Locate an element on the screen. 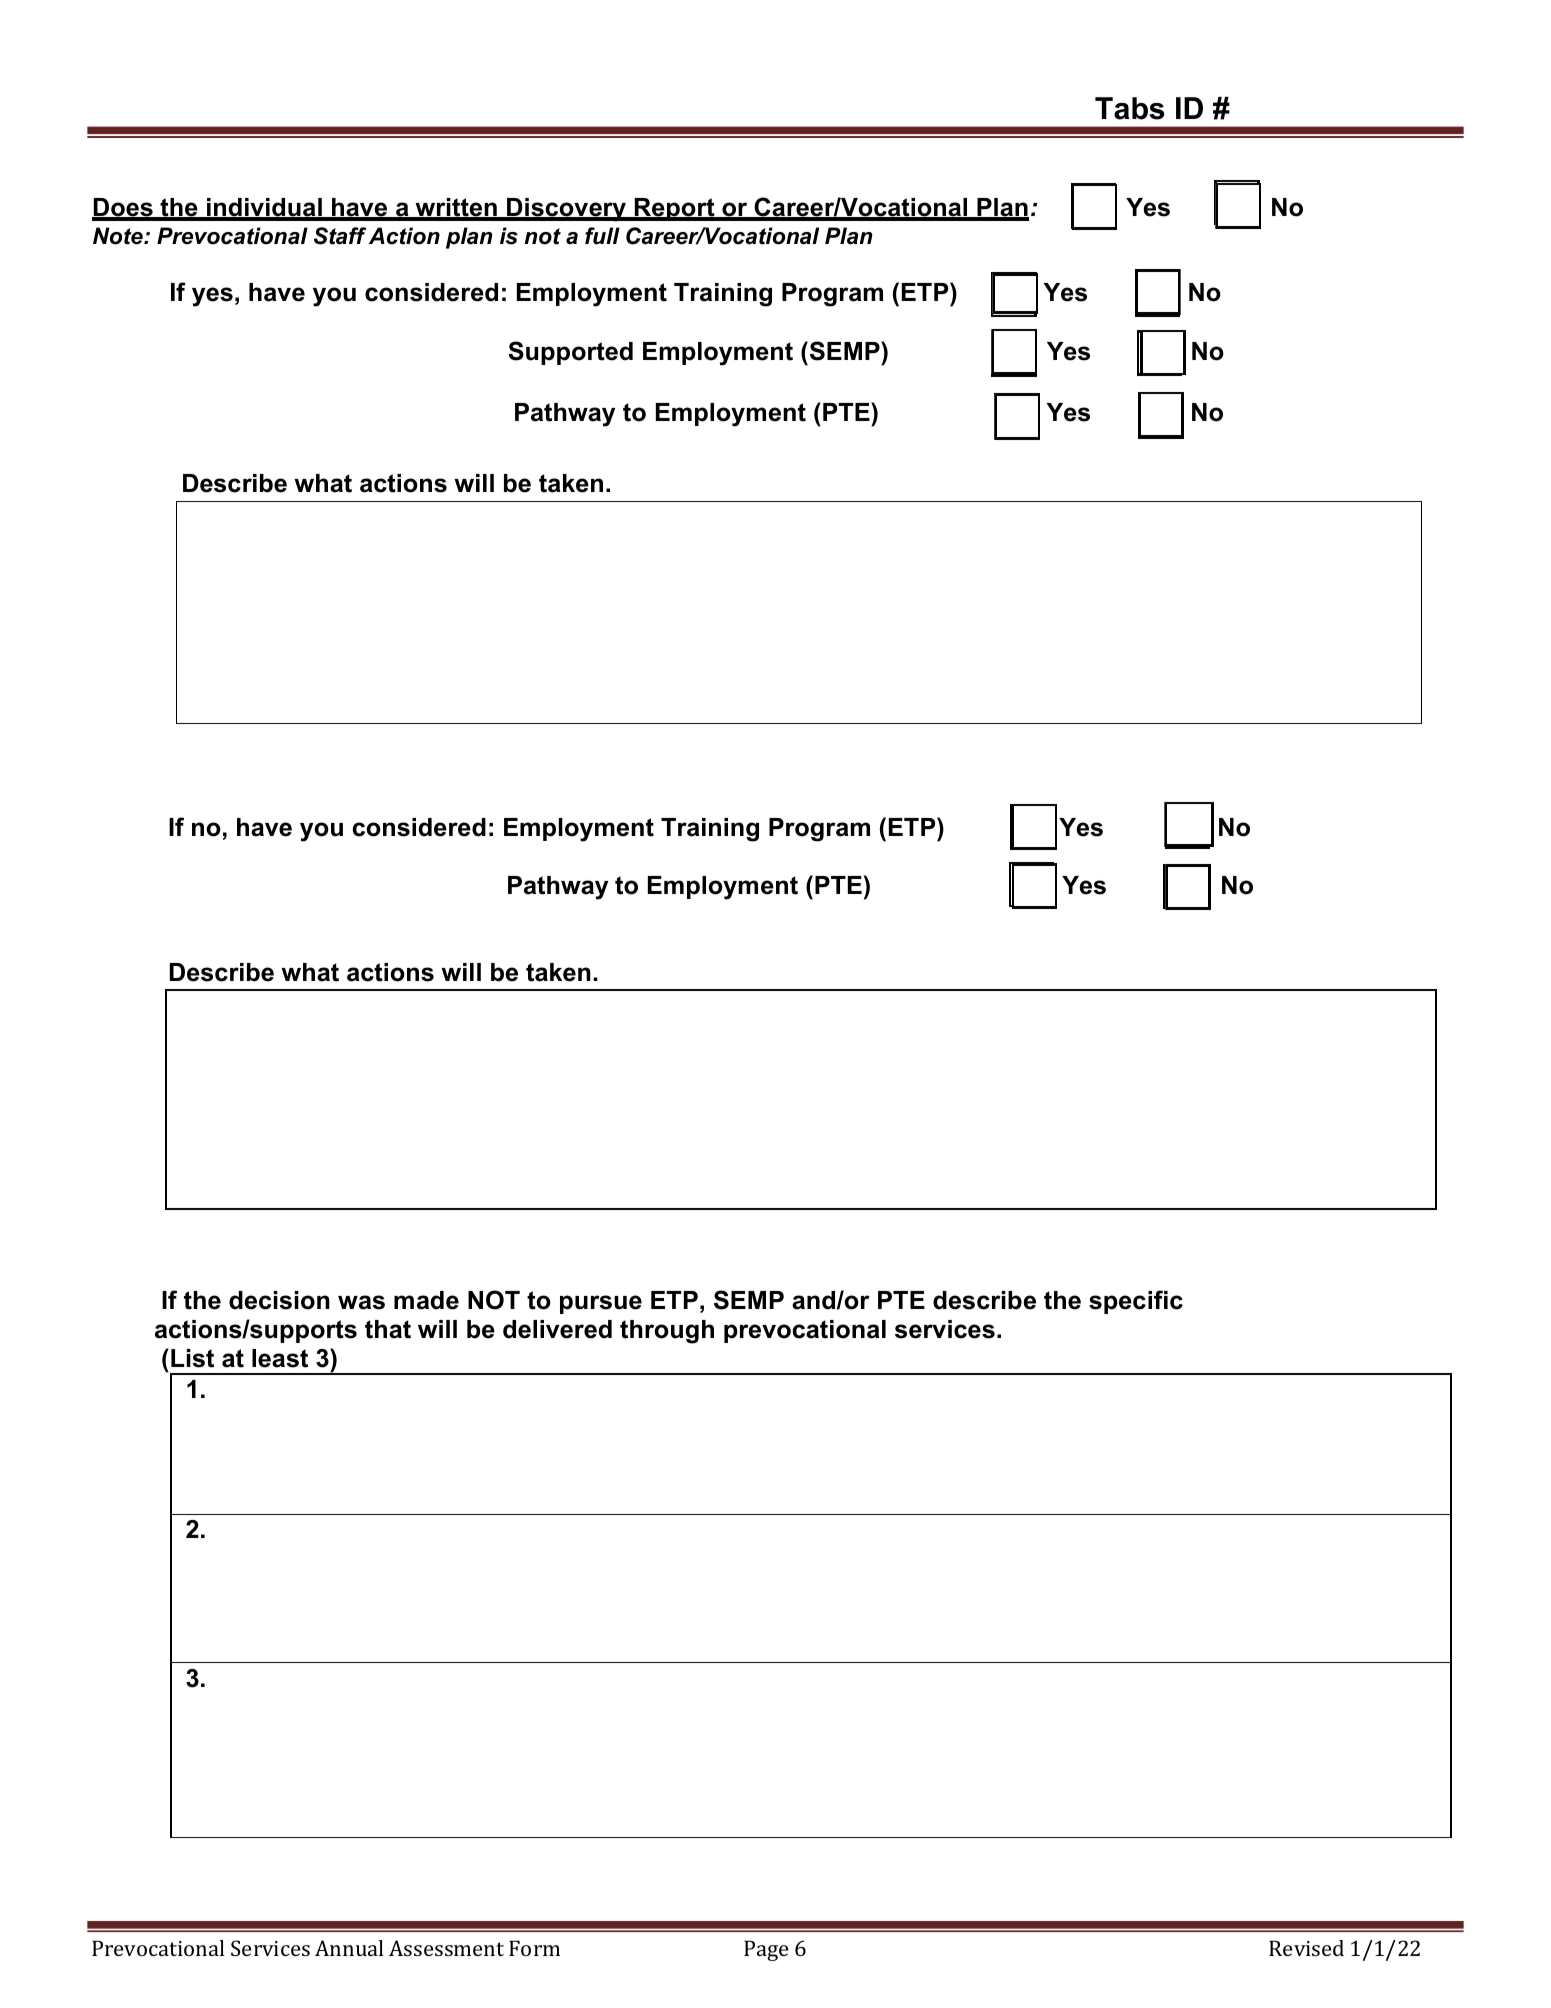  Supported is located at coordinates (570, 353).
